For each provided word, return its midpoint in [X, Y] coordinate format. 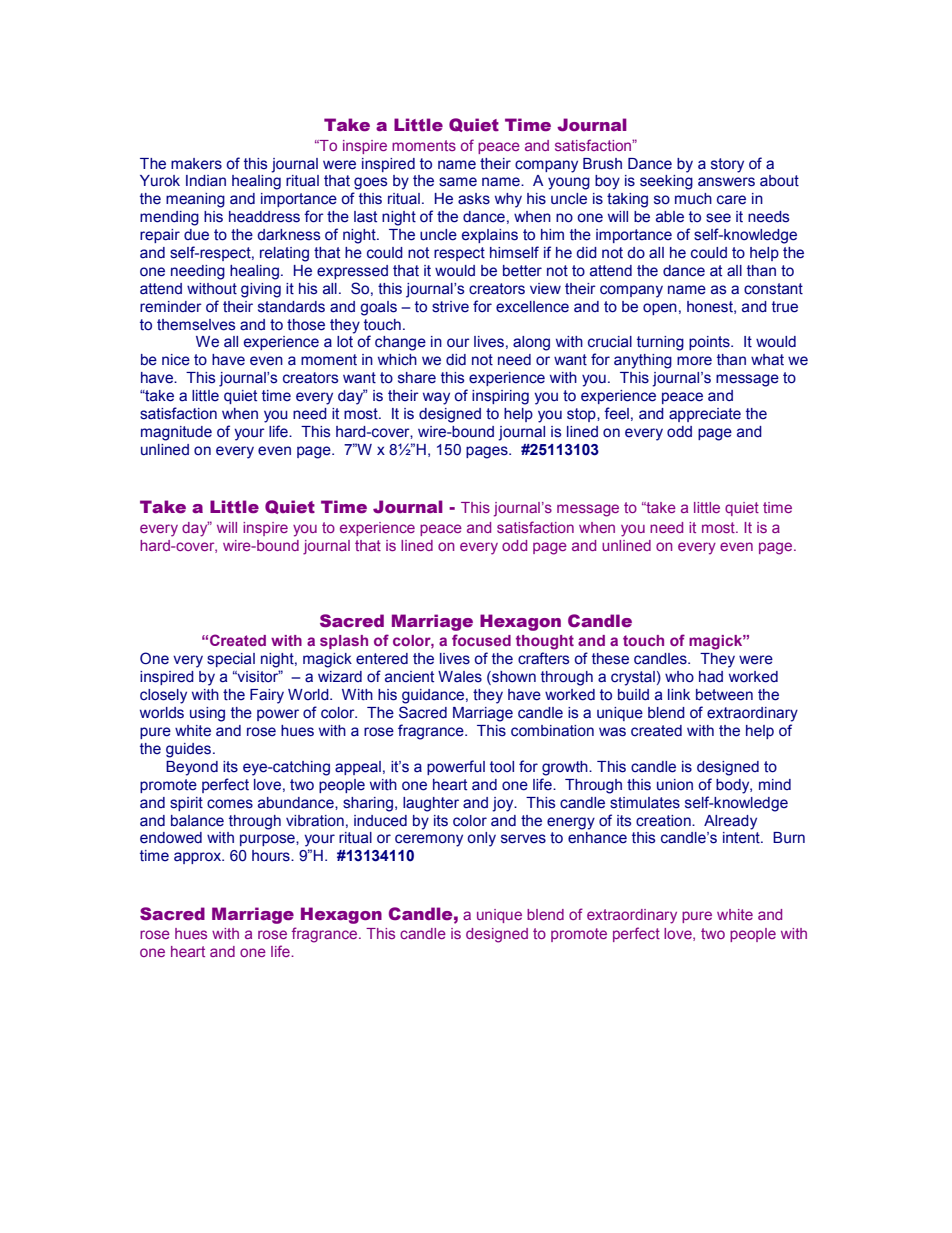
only [481, 839]
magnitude [176, 433]
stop [582, 415]
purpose [268, 840]
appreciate [705, 415]
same [458, 182]
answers [726, 182]
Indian [206, 181]
